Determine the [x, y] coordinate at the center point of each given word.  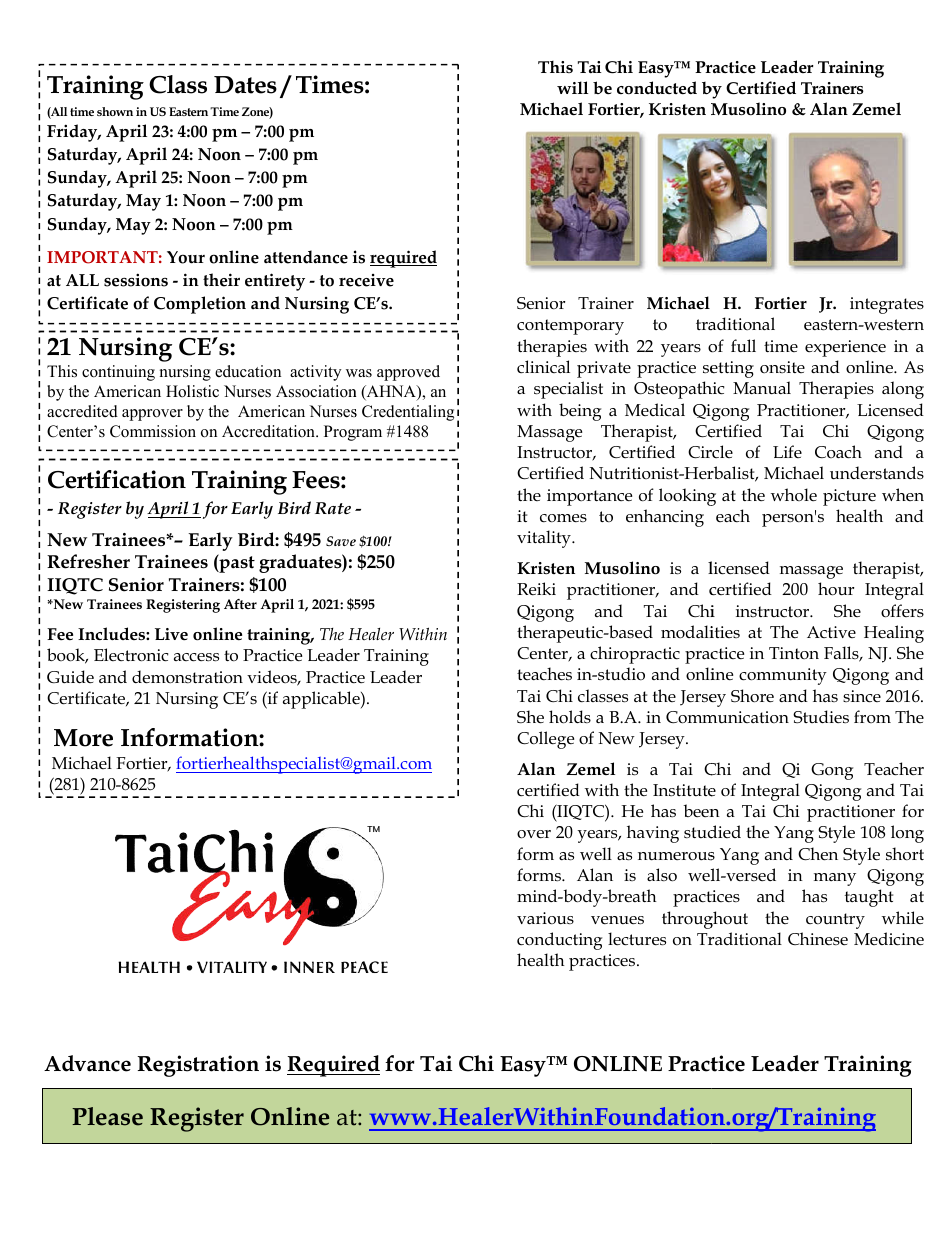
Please [107, 1116]
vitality [545, 539]
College [545, 740]
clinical [543, 366]
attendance [306, 257]
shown [115, 111]
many [835, 879]
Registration [198, 1066]
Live [171, 634]
